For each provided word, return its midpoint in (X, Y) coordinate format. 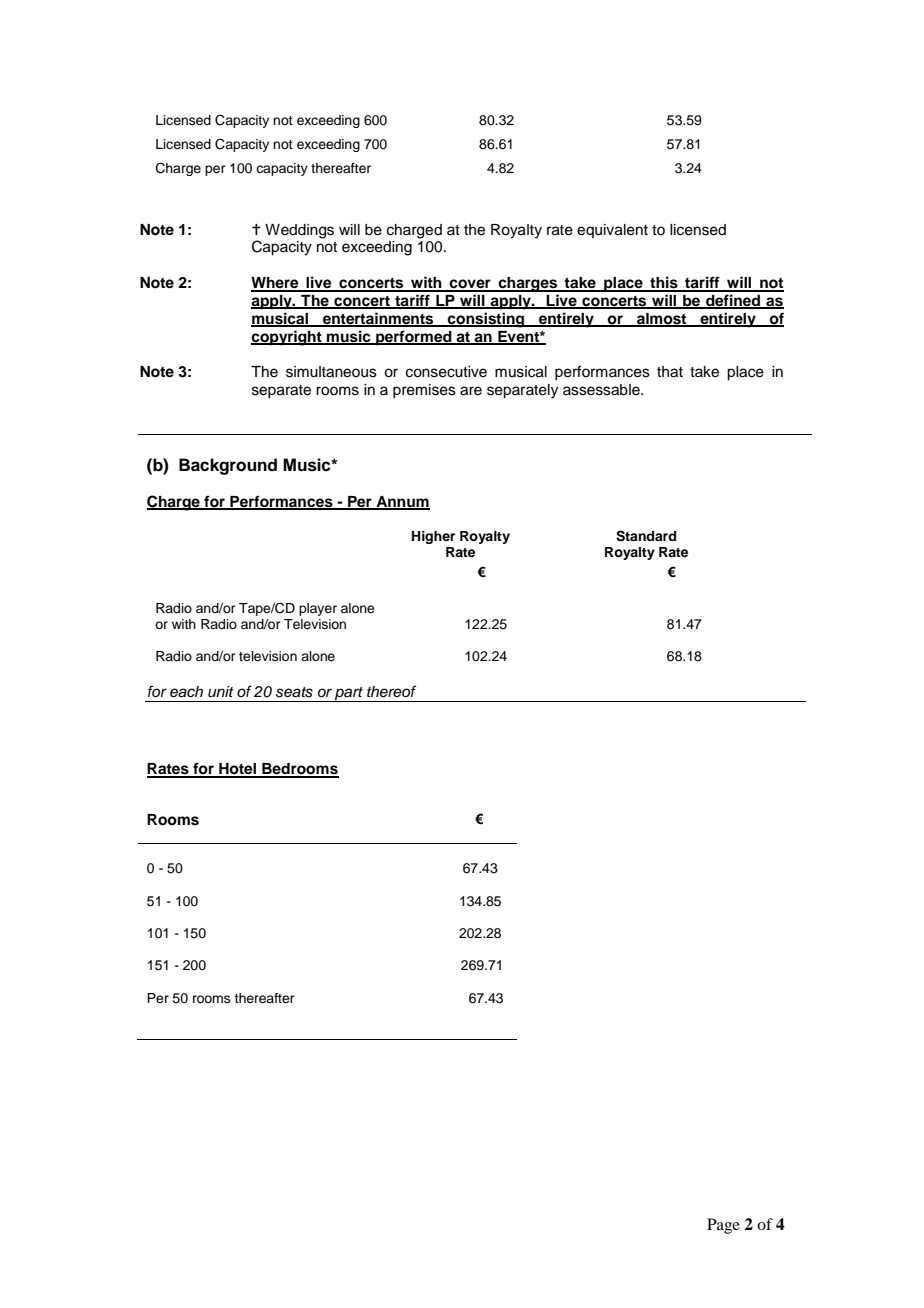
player (318, 609)
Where (276, 284)
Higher (433, 537)
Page (723, 1226)
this (664, 283)
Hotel (238, 770)
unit (221, 692)
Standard (646, 536)
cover (470, 285)
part (349, 694)
